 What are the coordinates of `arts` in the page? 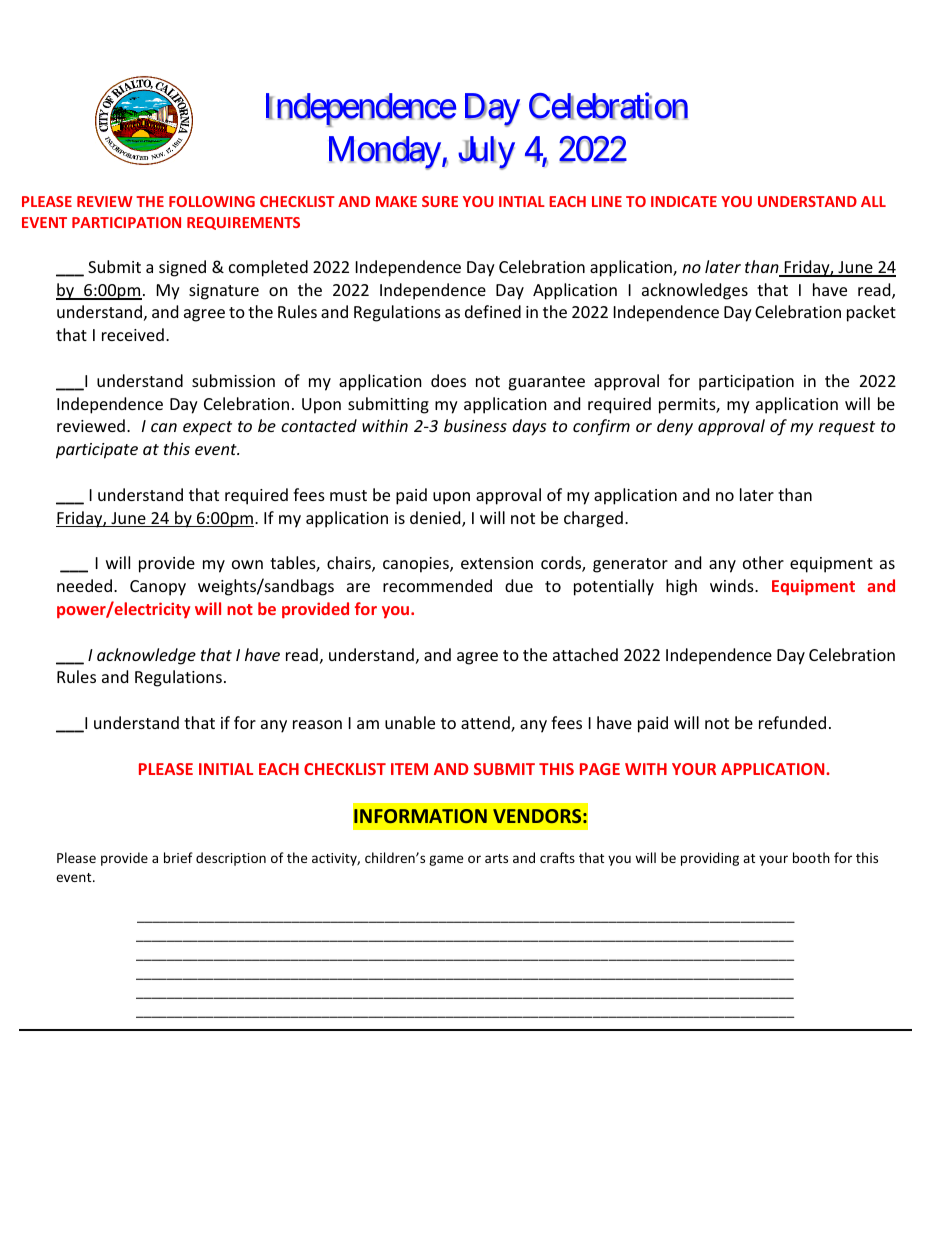 It's located at (496, 858).
